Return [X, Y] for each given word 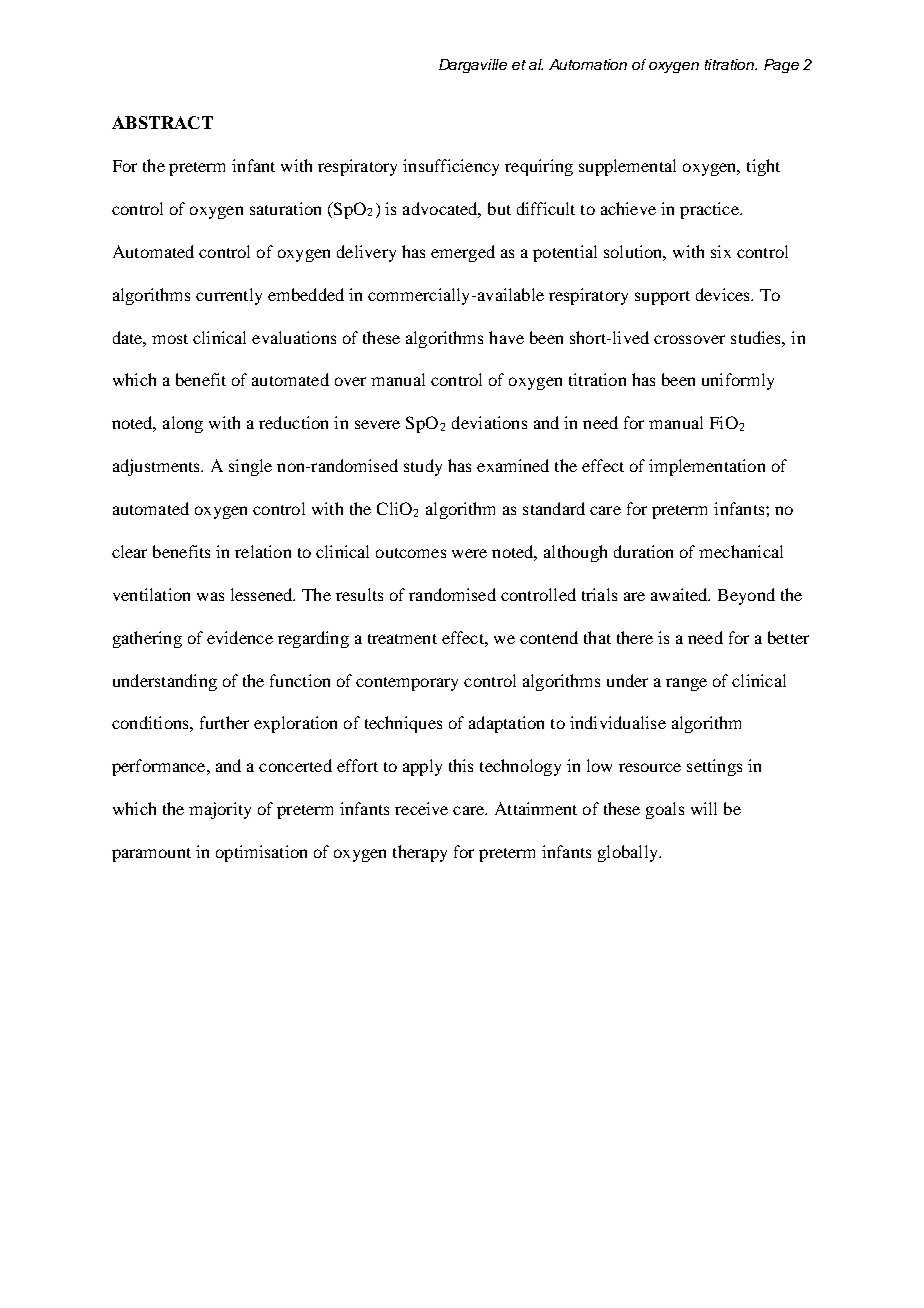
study [423, 467]
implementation [707, 467]
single [250, 467]
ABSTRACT [162, 122]
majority [220, 810]
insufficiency [451, 167]
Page [781, 66]
